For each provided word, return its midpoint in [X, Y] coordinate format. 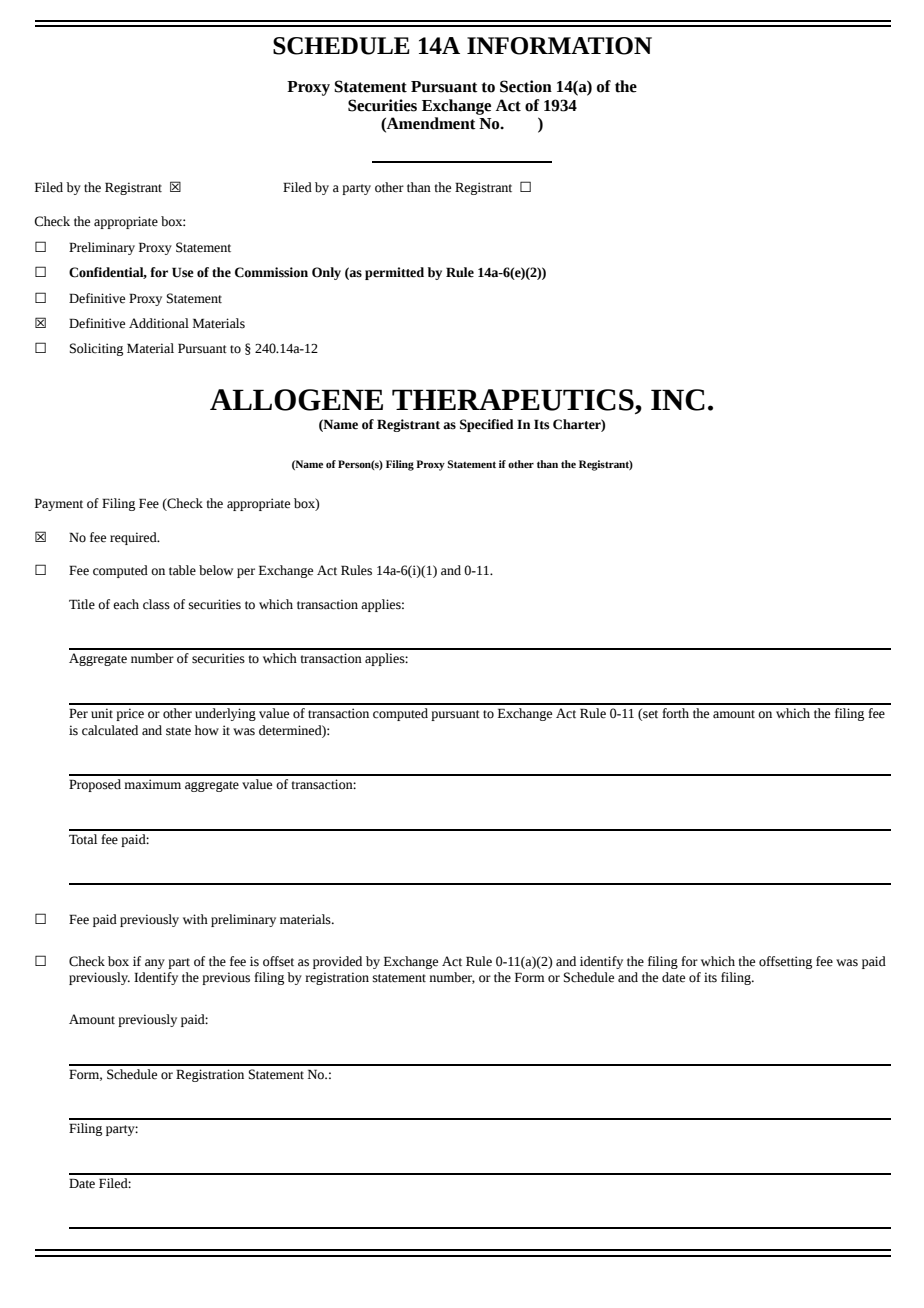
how [207, 730]
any [155, 964]
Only [326, 273]
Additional [159, 323]
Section [526, 86]
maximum [152, 784]
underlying [225, 714]
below [216, 570]
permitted [394, 273]
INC [678, 400]
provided [337, 962]
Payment [59, 504]
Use [183, 272]
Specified [487, 425]
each [126, 604]
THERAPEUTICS [514, 400]
